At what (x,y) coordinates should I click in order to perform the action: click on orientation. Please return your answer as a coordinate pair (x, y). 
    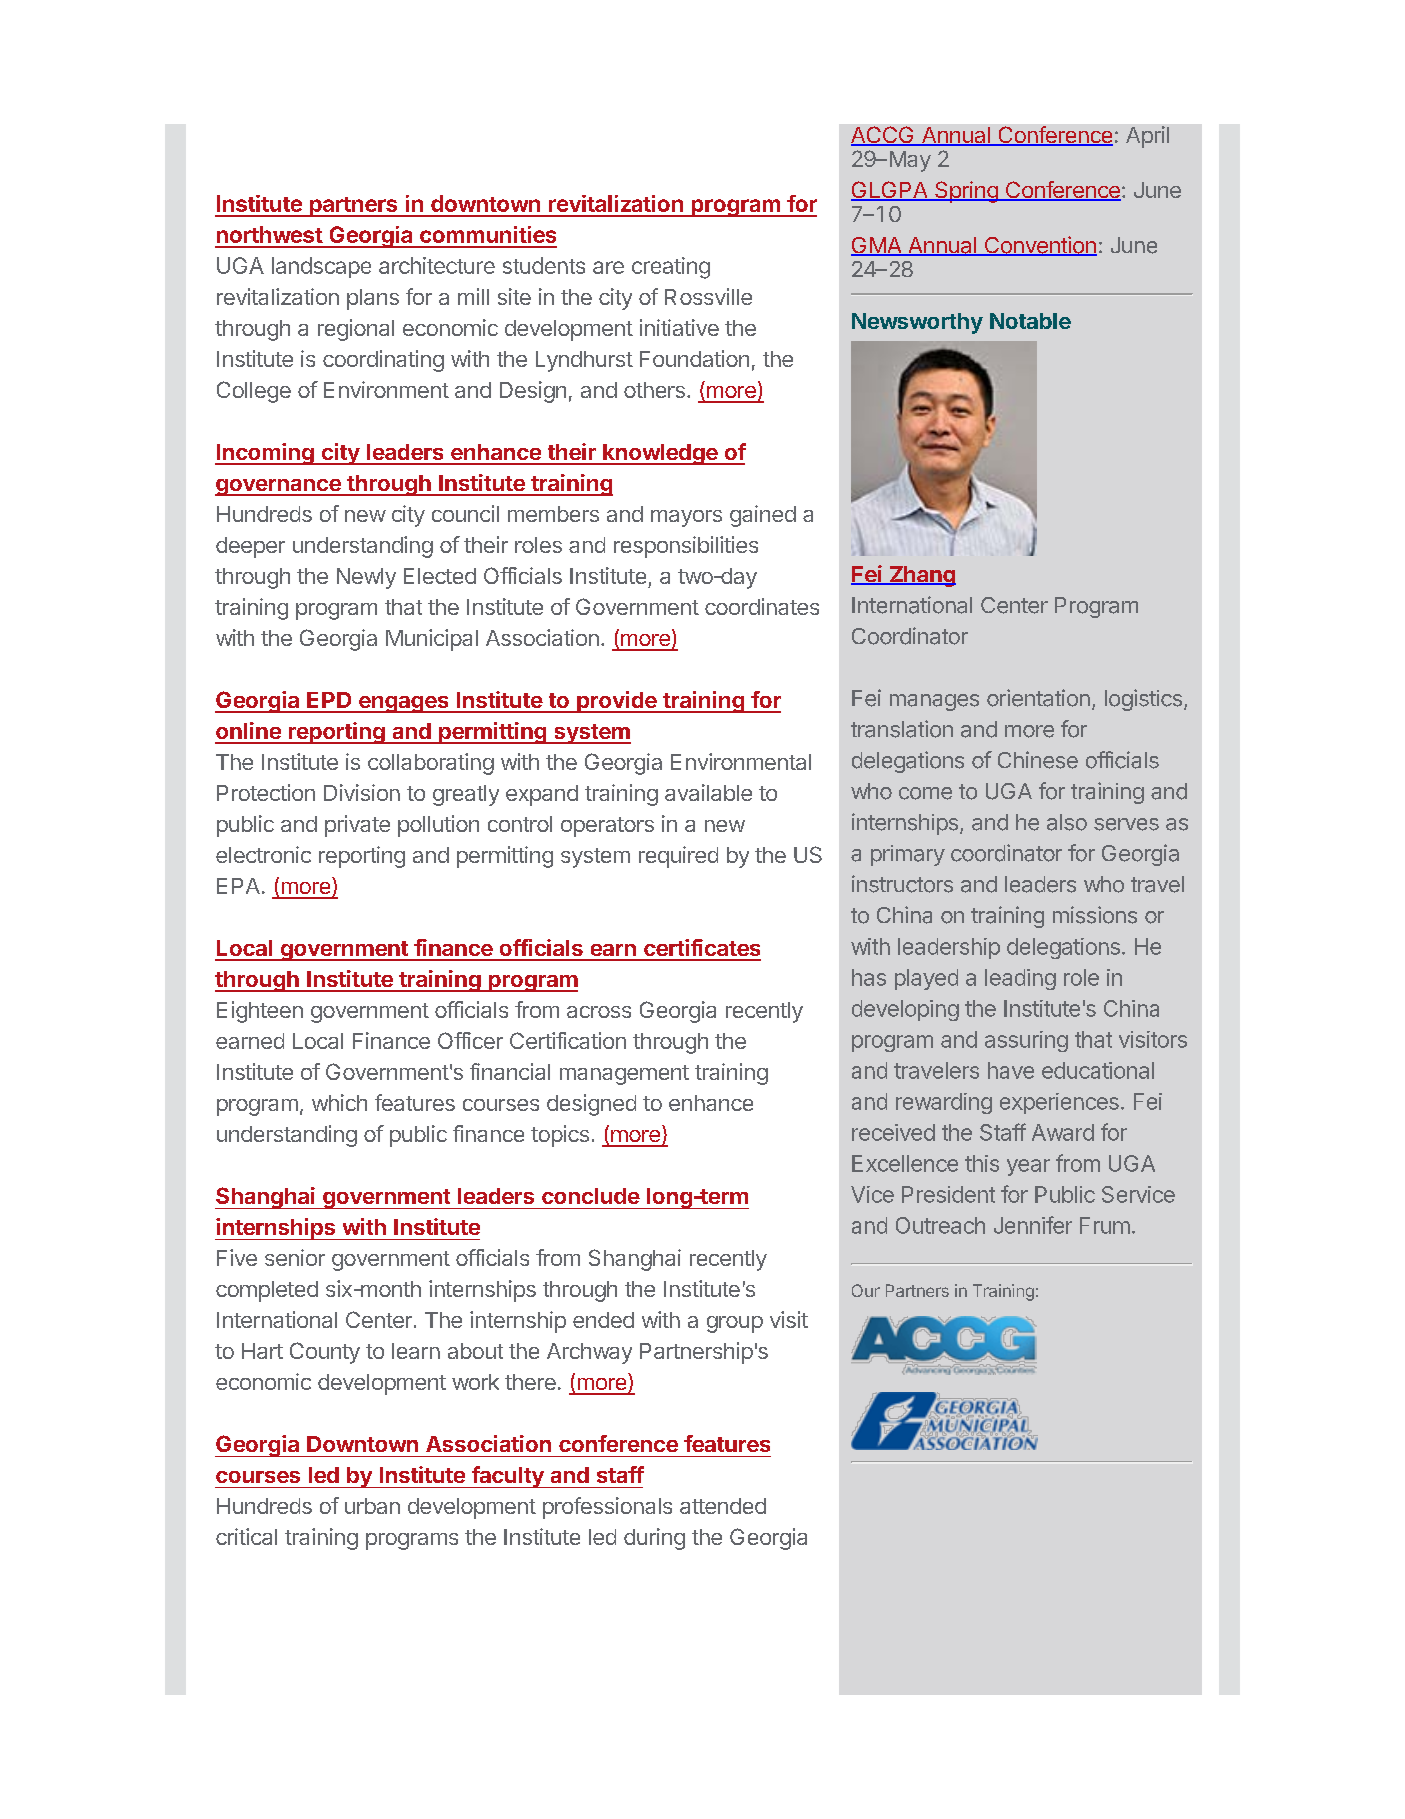
    Looking at the image, I should click on (1038, 698).
